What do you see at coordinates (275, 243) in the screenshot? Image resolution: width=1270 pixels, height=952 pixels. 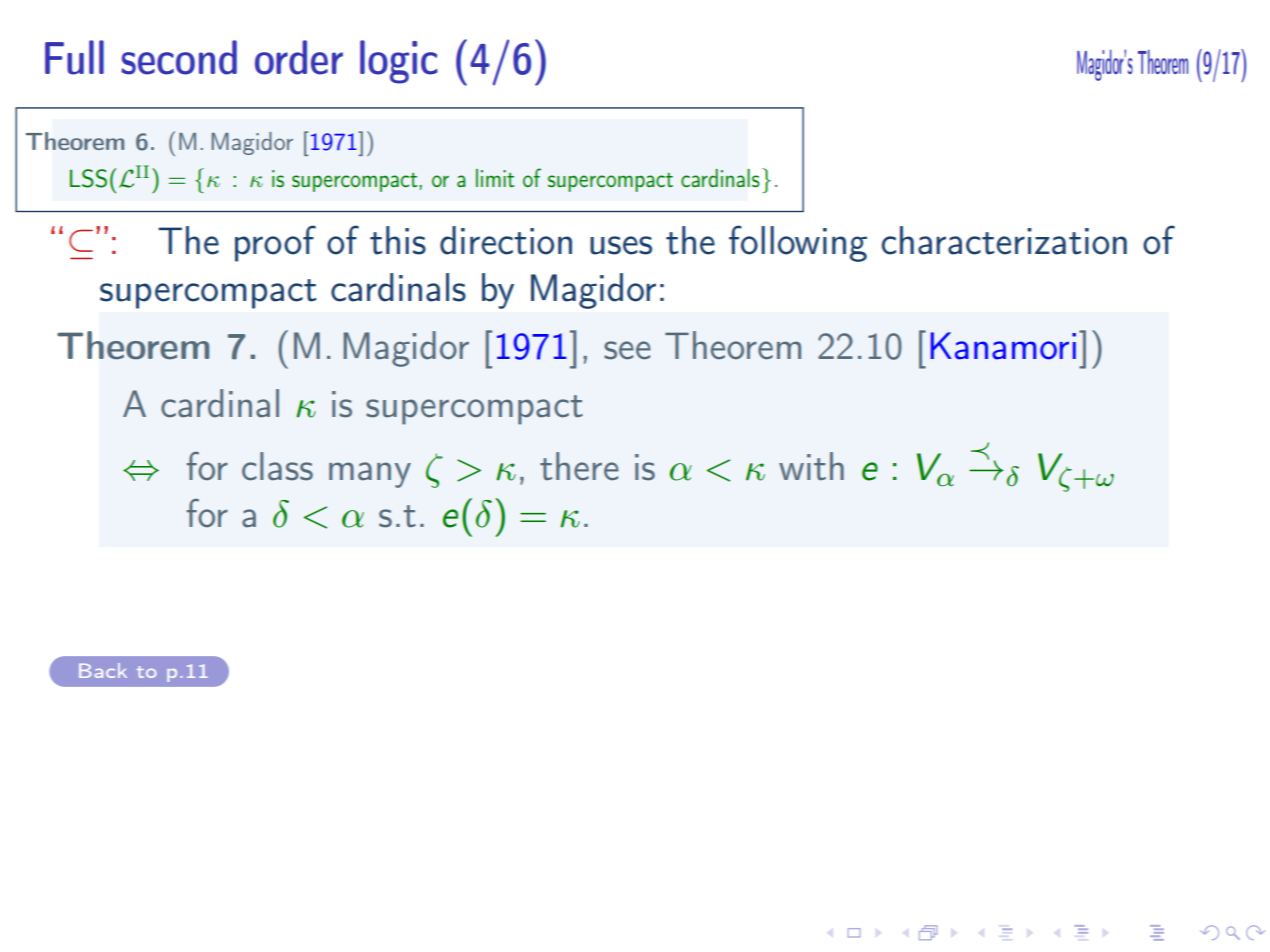 I see `proof` at bounding box center [275, 243].
